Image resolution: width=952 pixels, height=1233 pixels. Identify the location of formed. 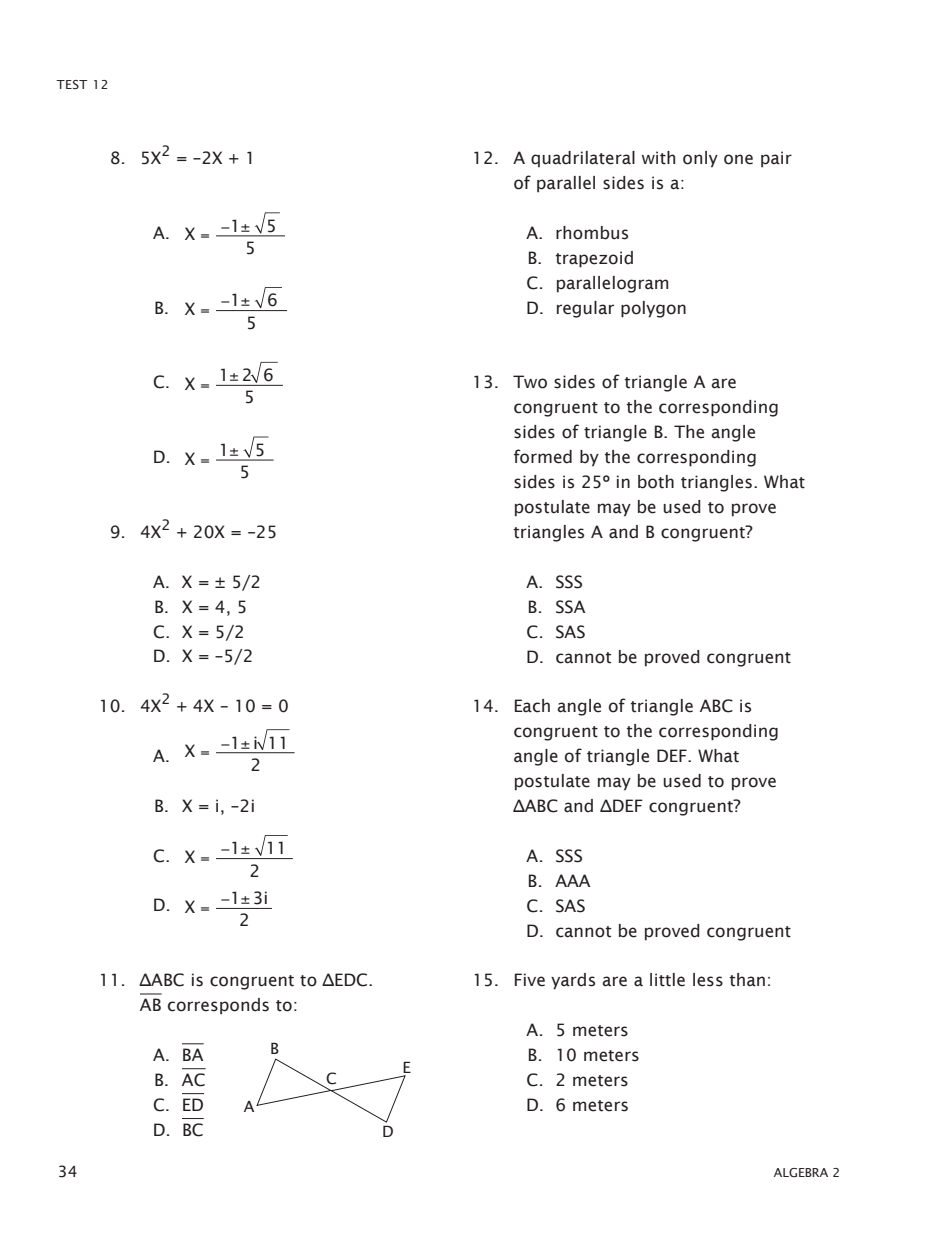
(543, 456).
